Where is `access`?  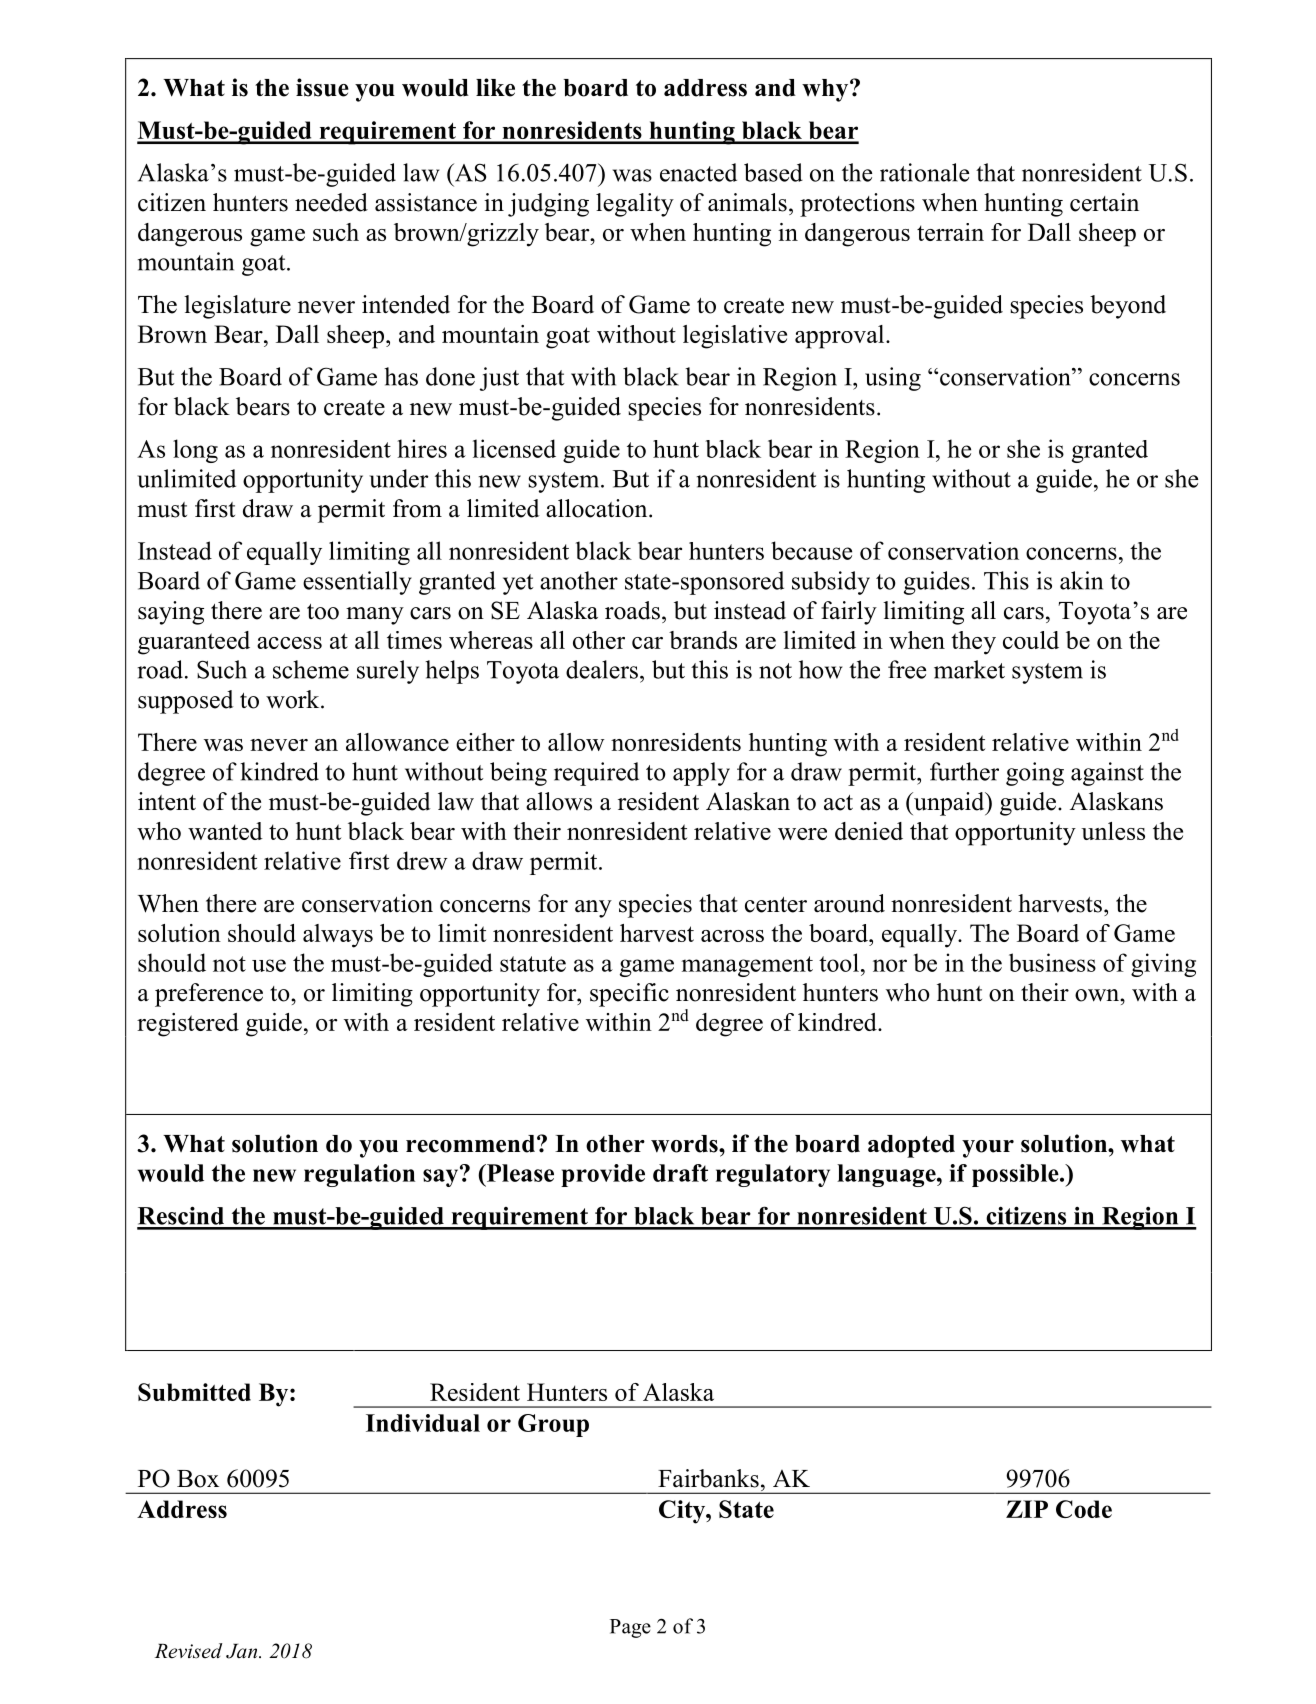
access is located at coordinates (289, 643).
